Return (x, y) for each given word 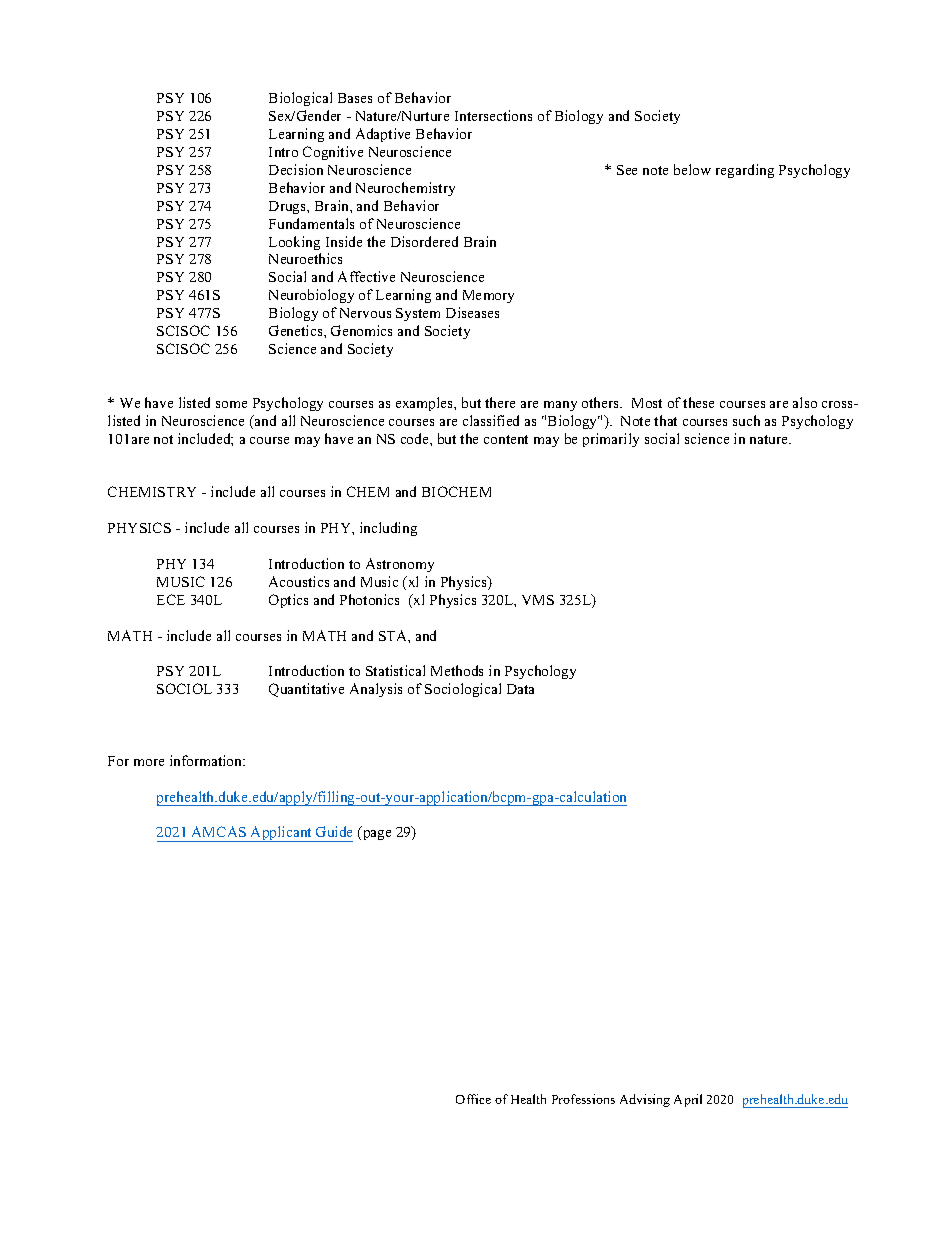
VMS (538, 600)
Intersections (493, 115)
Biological (300, 99)
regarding (745, 171)
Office (473, 1099)
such (746, 420)
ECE (171, 599)
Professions (583, 1099)
